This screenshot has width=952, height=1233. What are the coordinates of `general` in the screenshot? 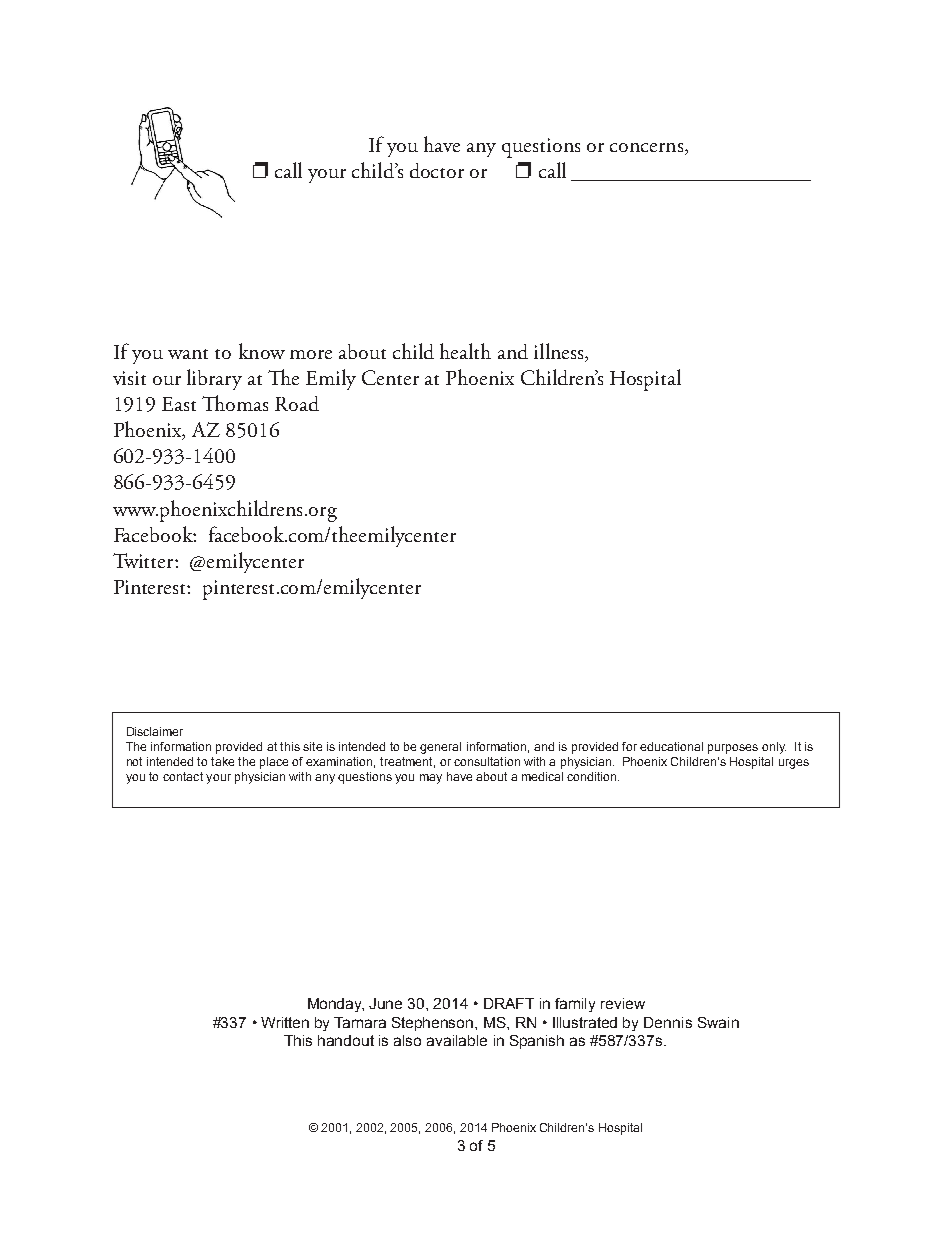 It's located at (440, 748).
